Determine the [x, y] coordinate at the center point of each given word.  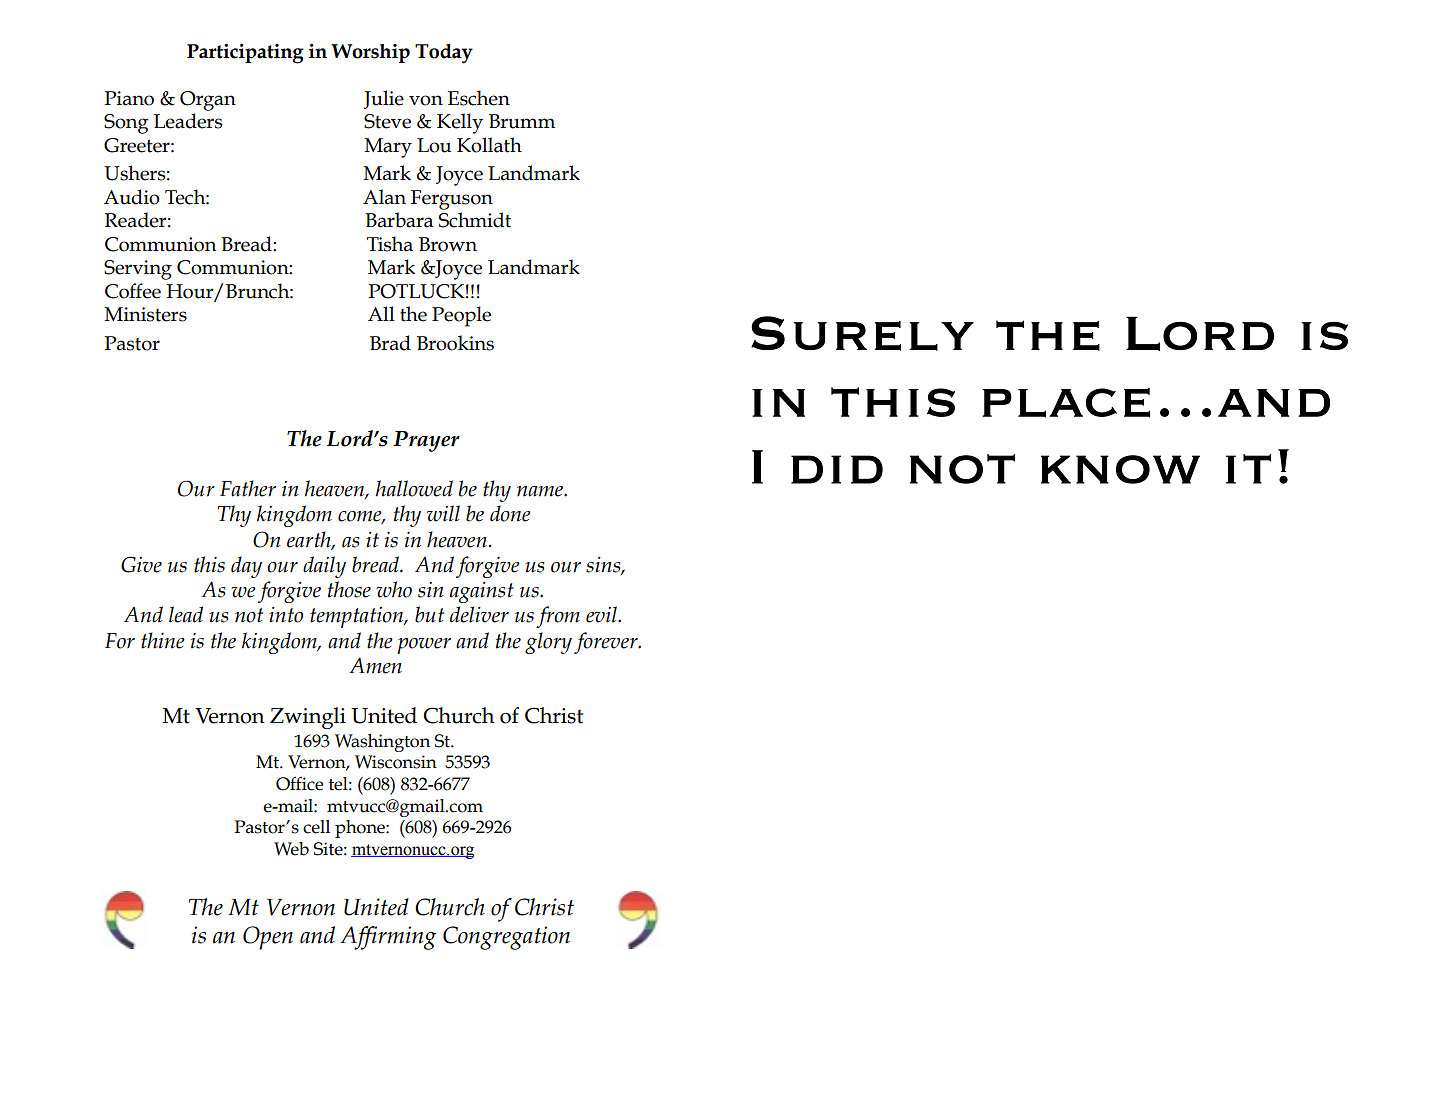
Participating [245, 53]
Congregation [506, 938]
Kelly [460, 123]
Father [248, 488]
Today [444, 54]
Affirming [388, 938]
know [1120, 469]
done [510, 513]
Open [268, 938]
